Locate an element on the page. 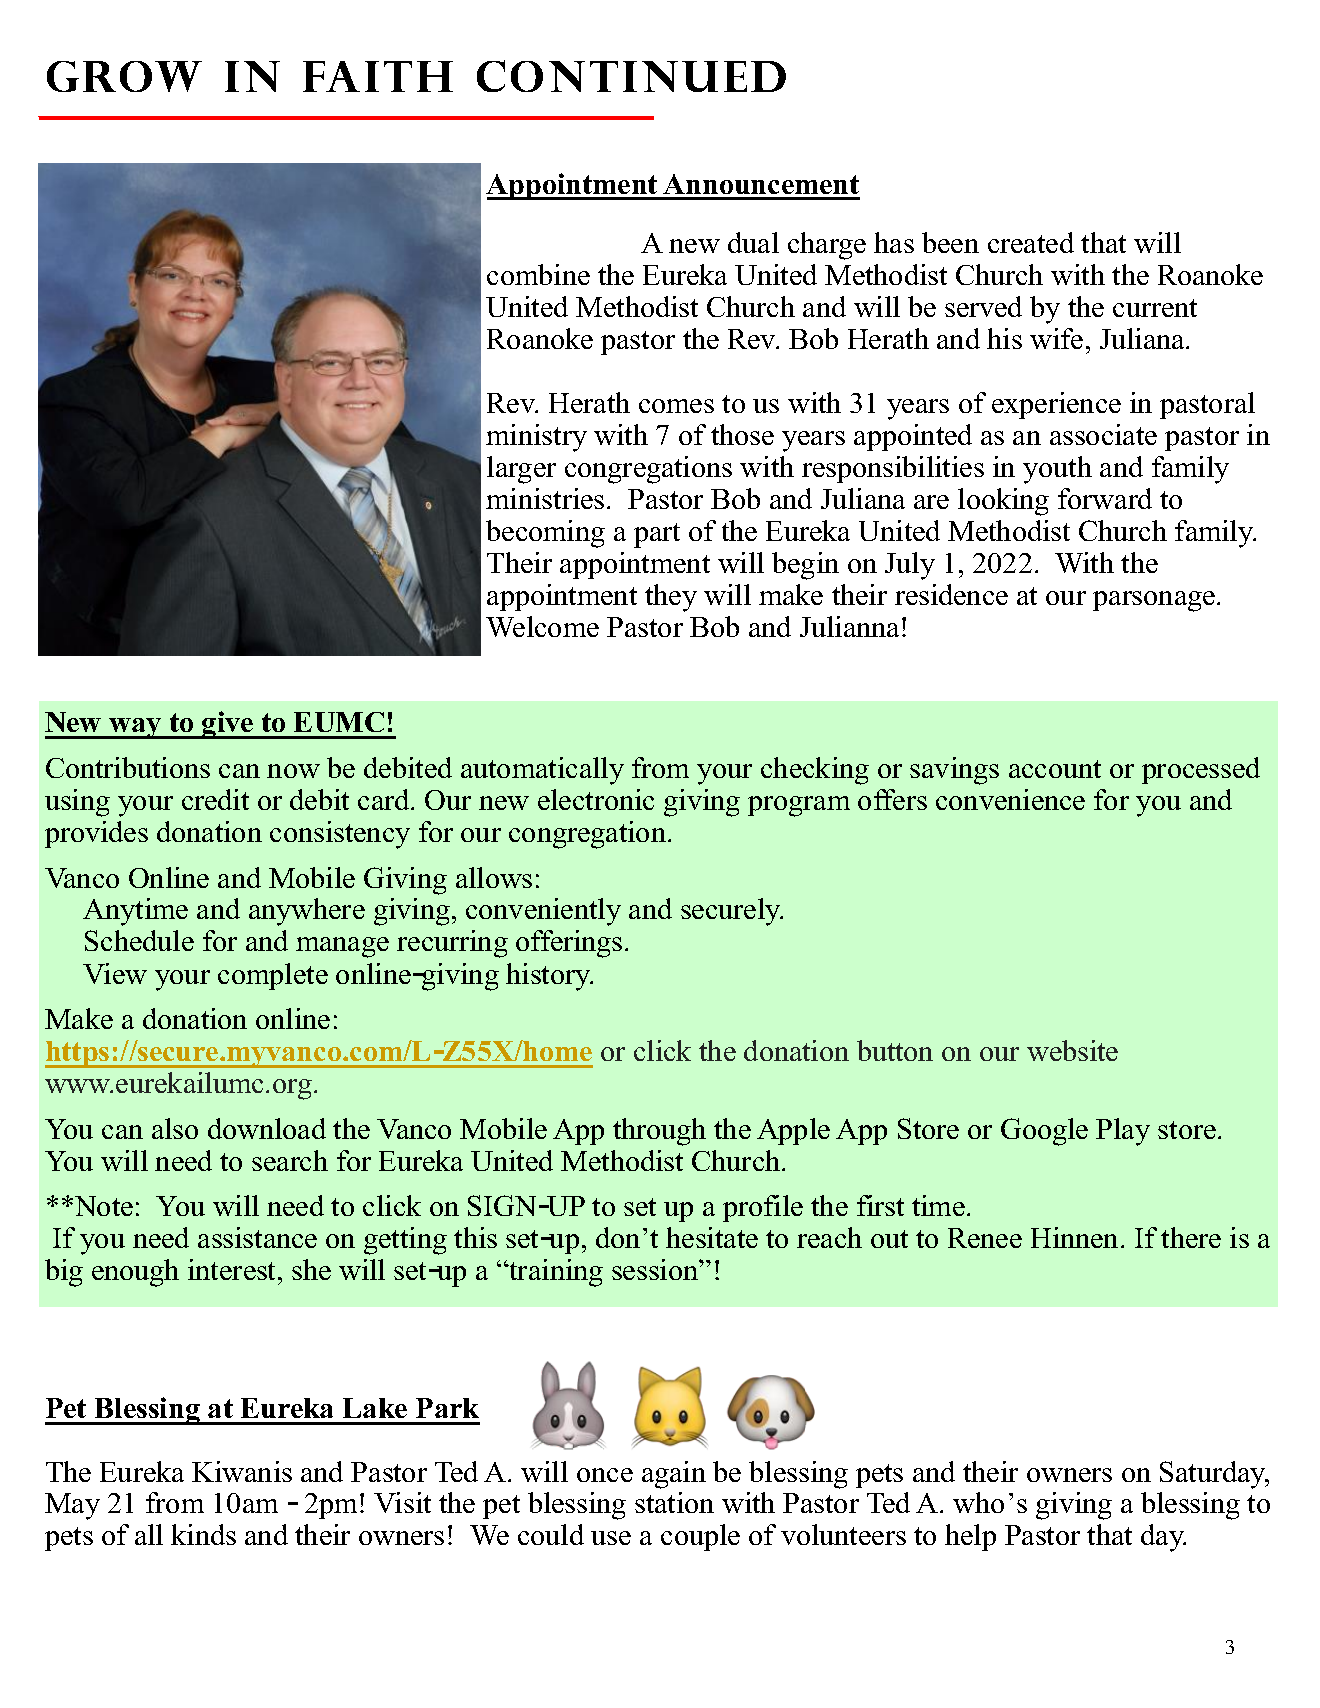 Image resolution: width=1320 pixels, height=1708 pixels. help is located at coordinates (970, 1537).
